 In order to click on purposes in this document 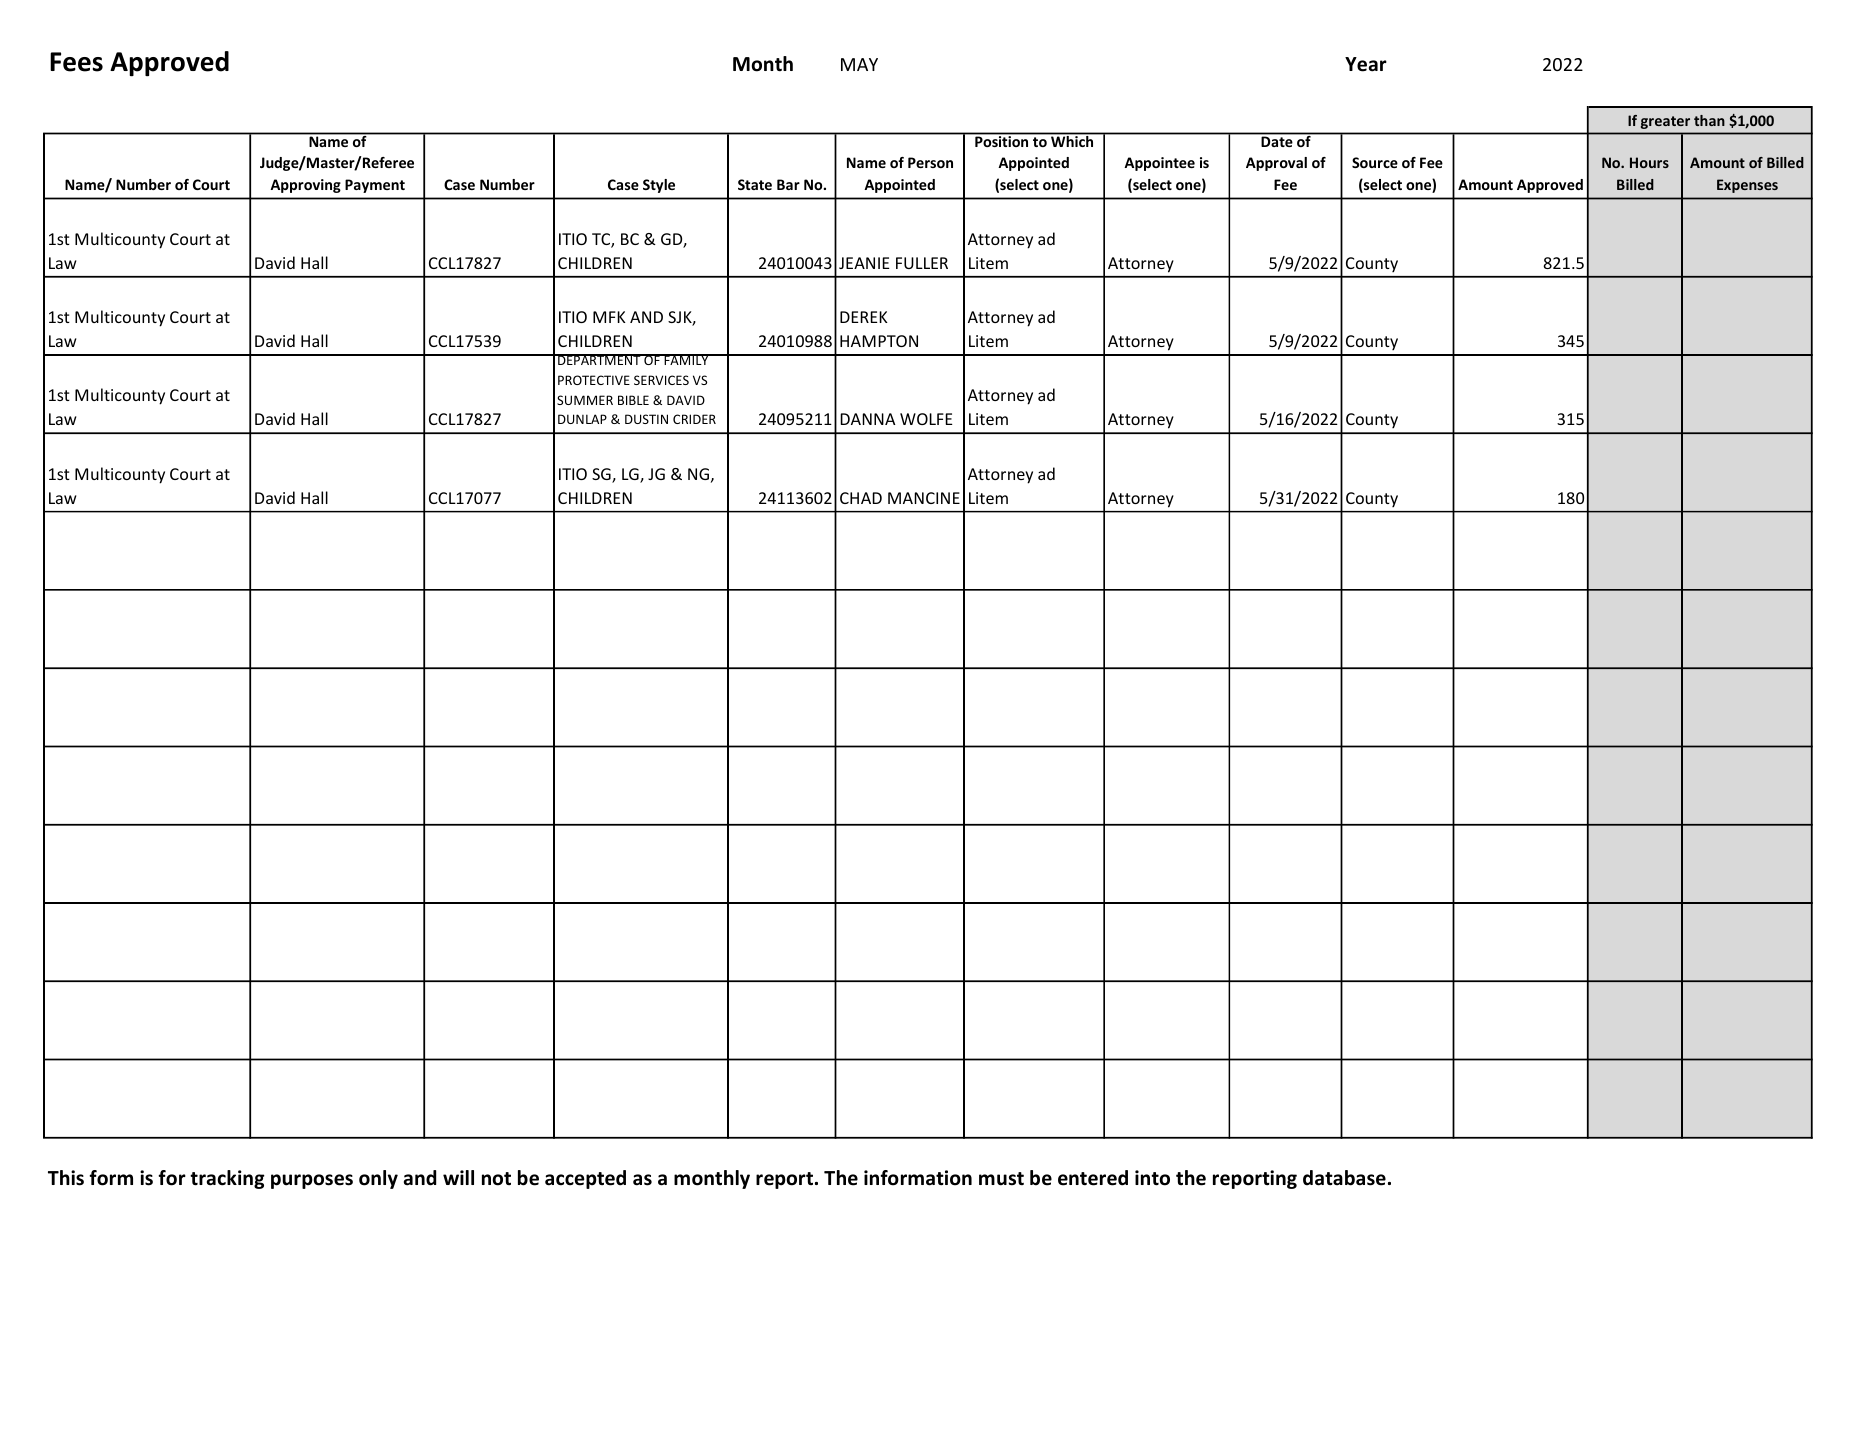, I will do `click(312, 1181)`.
